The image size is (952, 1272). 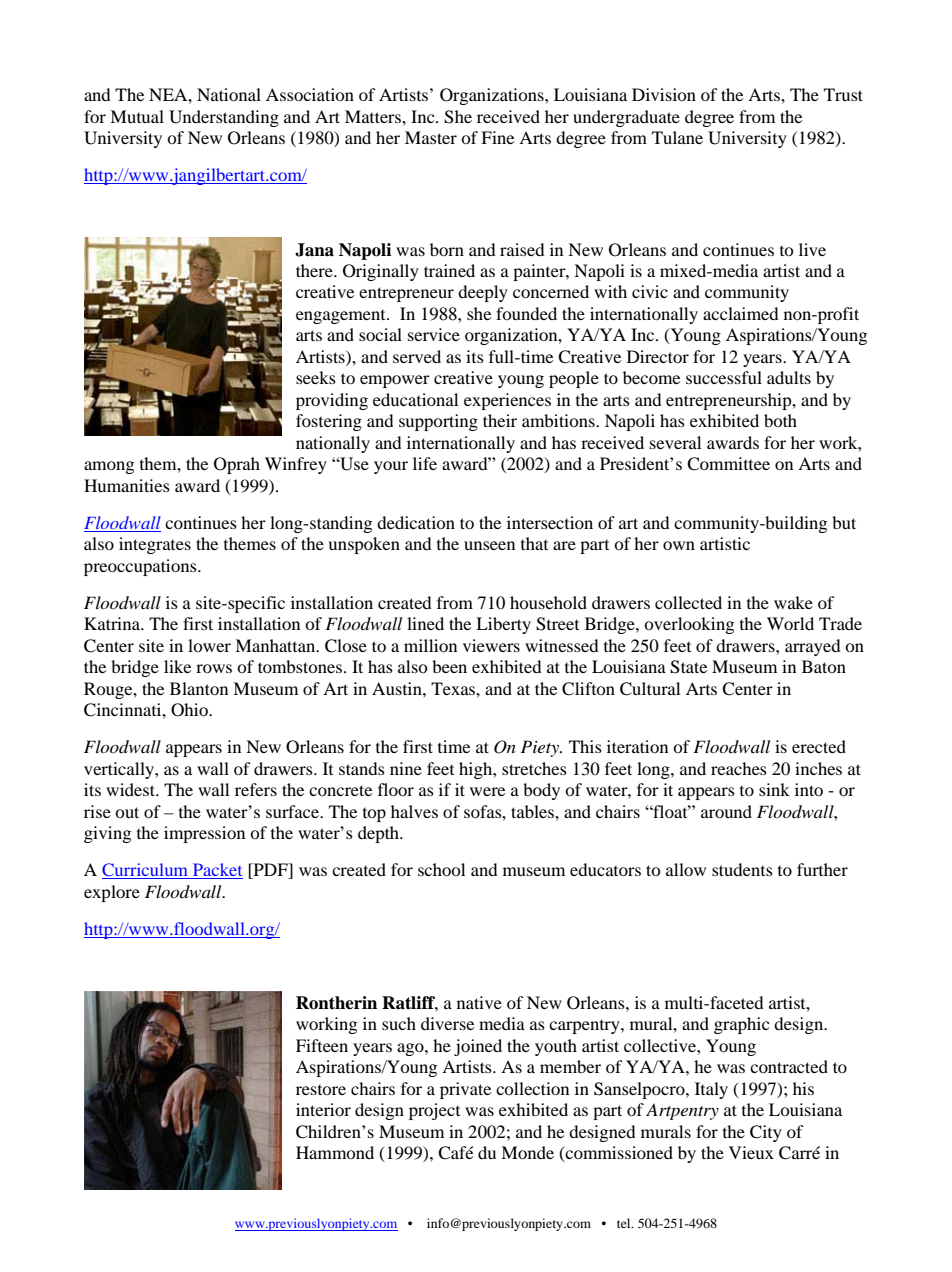 What do you see at coordinates (527, 1152) in the screenshot?
I see `Monde` at bounding box center [527, 1152].
